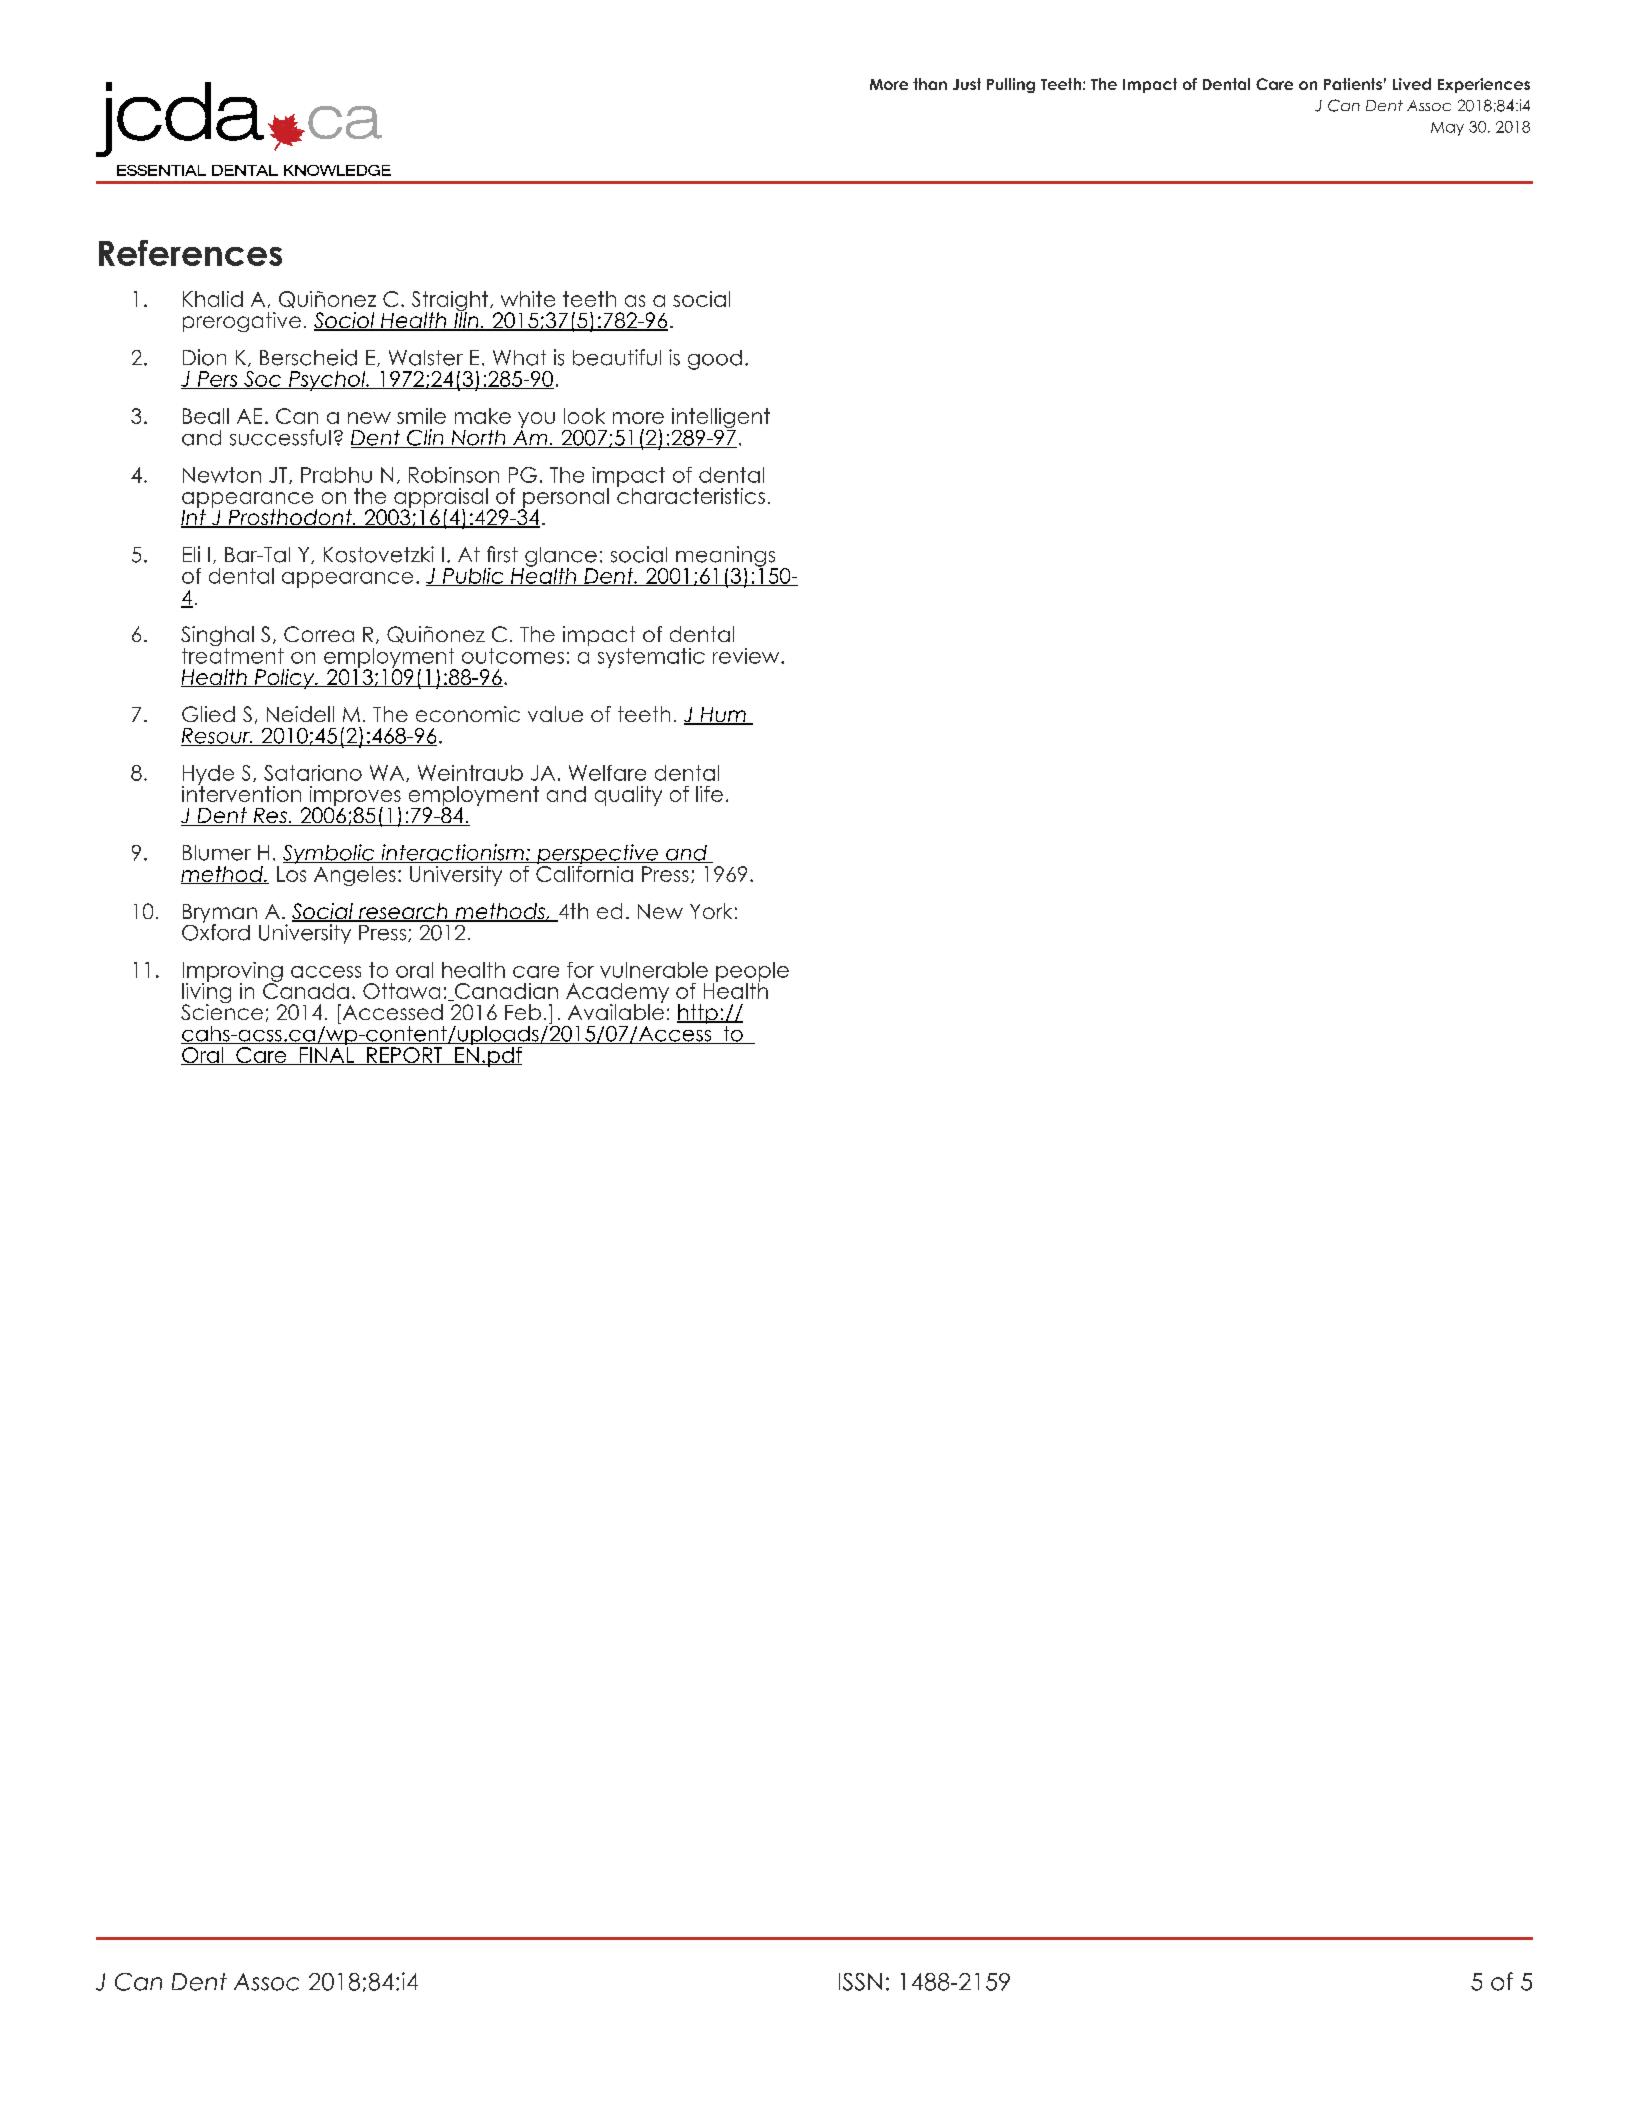  I want to click on References, so click(190, 253).
